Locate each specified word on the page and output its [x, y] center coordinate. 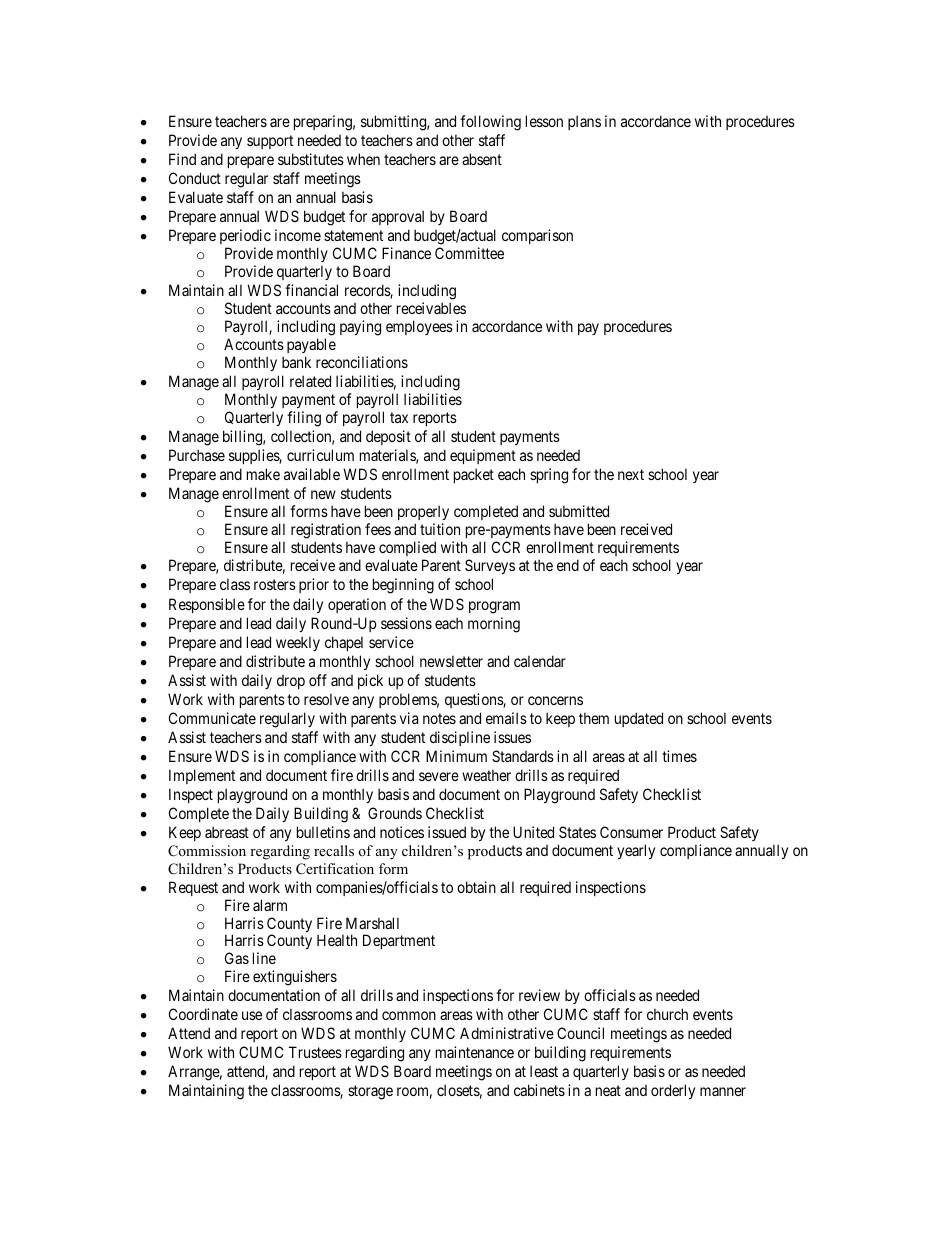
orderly [673, 1091]
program [494, 607]
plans [584, 122]
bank [296, 362]
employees [419, 327]
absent [482, 159]
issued [447, 832]
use [252, 1015]
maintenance [475, 1052]
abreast [227, 832]
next [631, 474]
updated [639, 719]
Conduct [195, 178]
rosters [275, 585]
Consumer [631, 832]
